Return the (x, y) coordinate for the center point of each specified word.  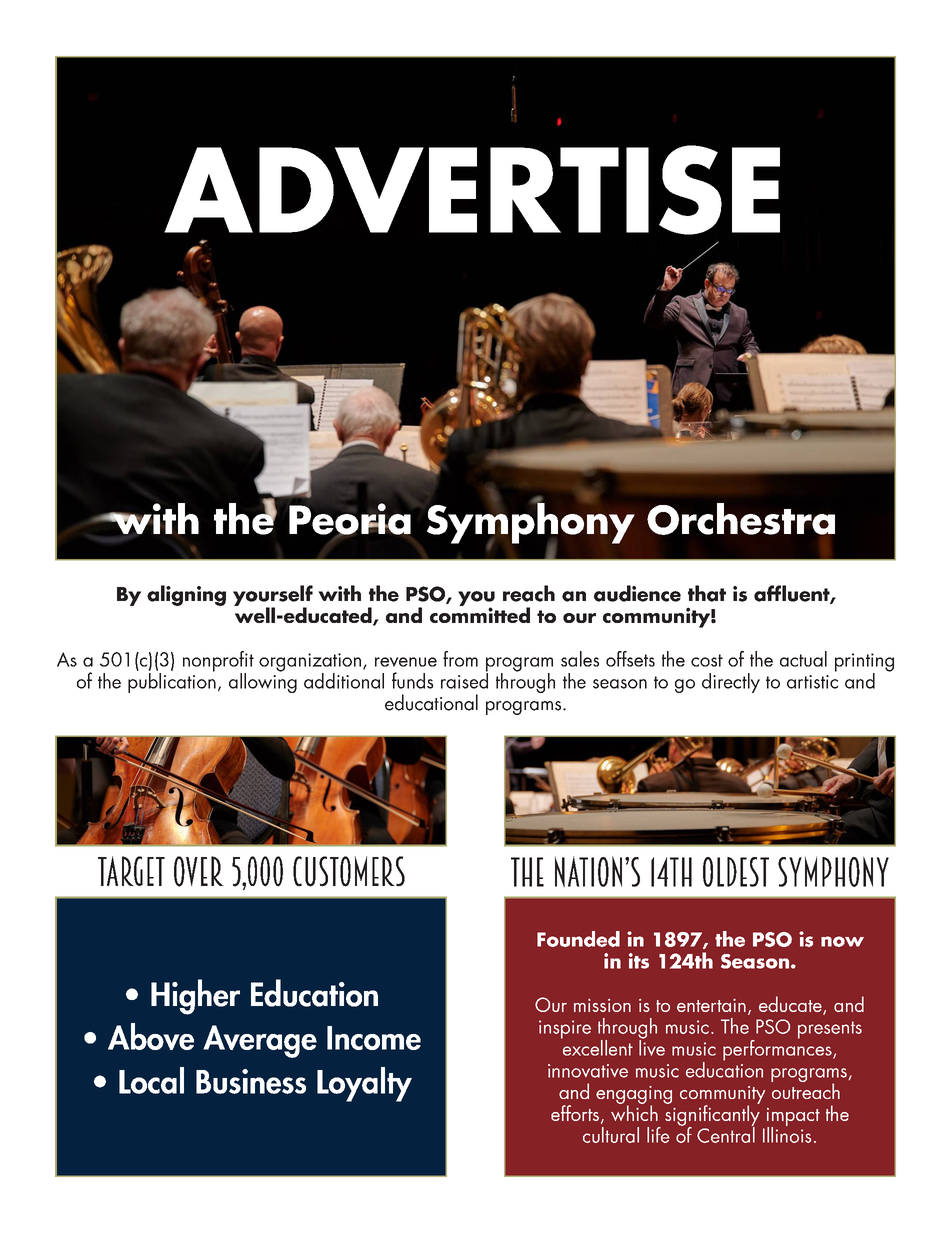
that (707, 593)
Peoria (350, 520)
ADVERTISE (472, 190)
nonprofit (218, 662)
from (460, 659)
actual (803, 659)
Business (251, 1081)
